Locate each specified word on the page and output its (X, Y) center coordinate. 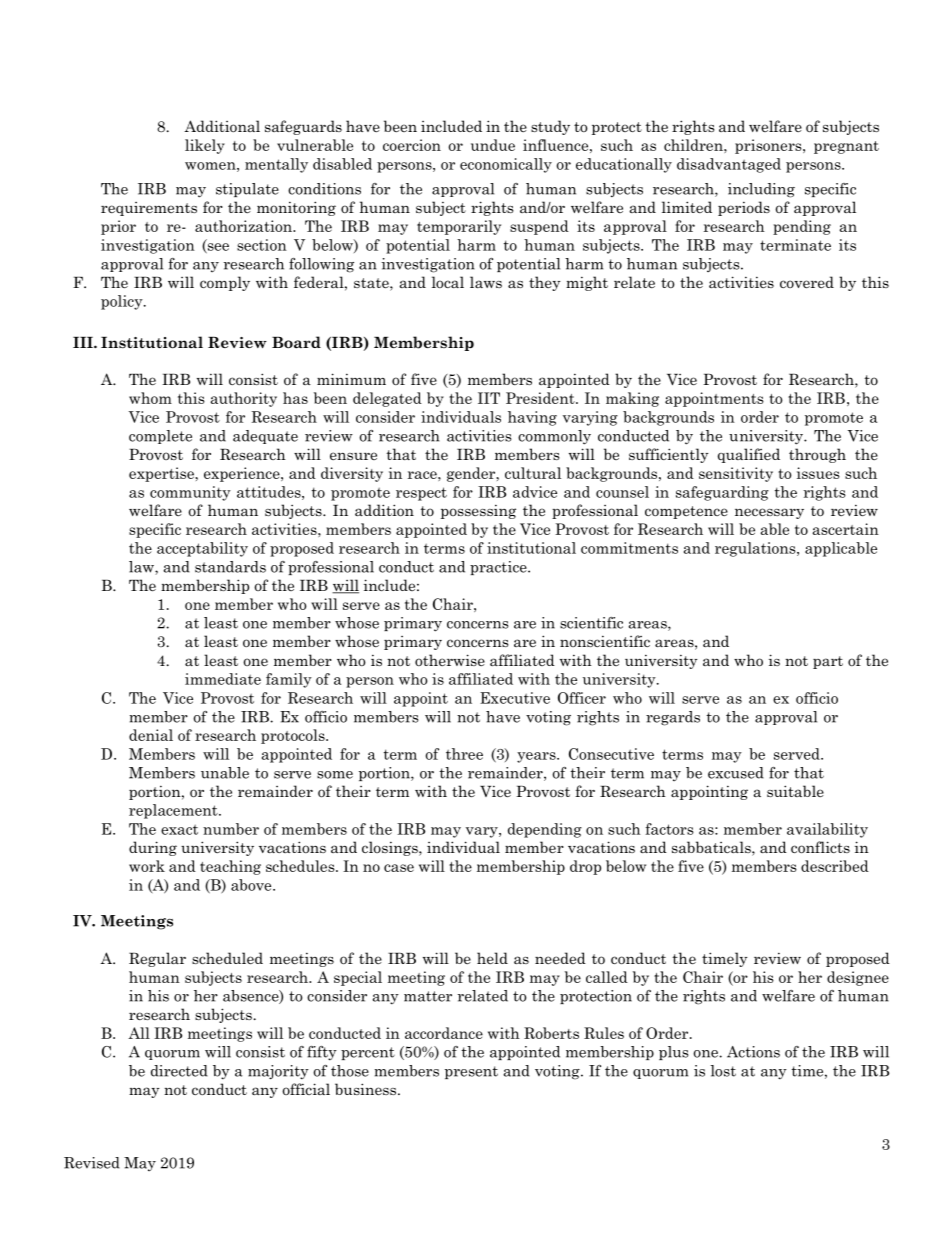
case (399, 868)
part (828, 662)
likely (205, 146)
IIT (489, 398)
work (147, 866)
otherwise (450, 660)
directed (179, 1071)
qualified (749, 455)
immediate (223, 679)
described (835, 866)
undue (493, 145)
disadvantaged (729, 165)
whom (150, 398)
